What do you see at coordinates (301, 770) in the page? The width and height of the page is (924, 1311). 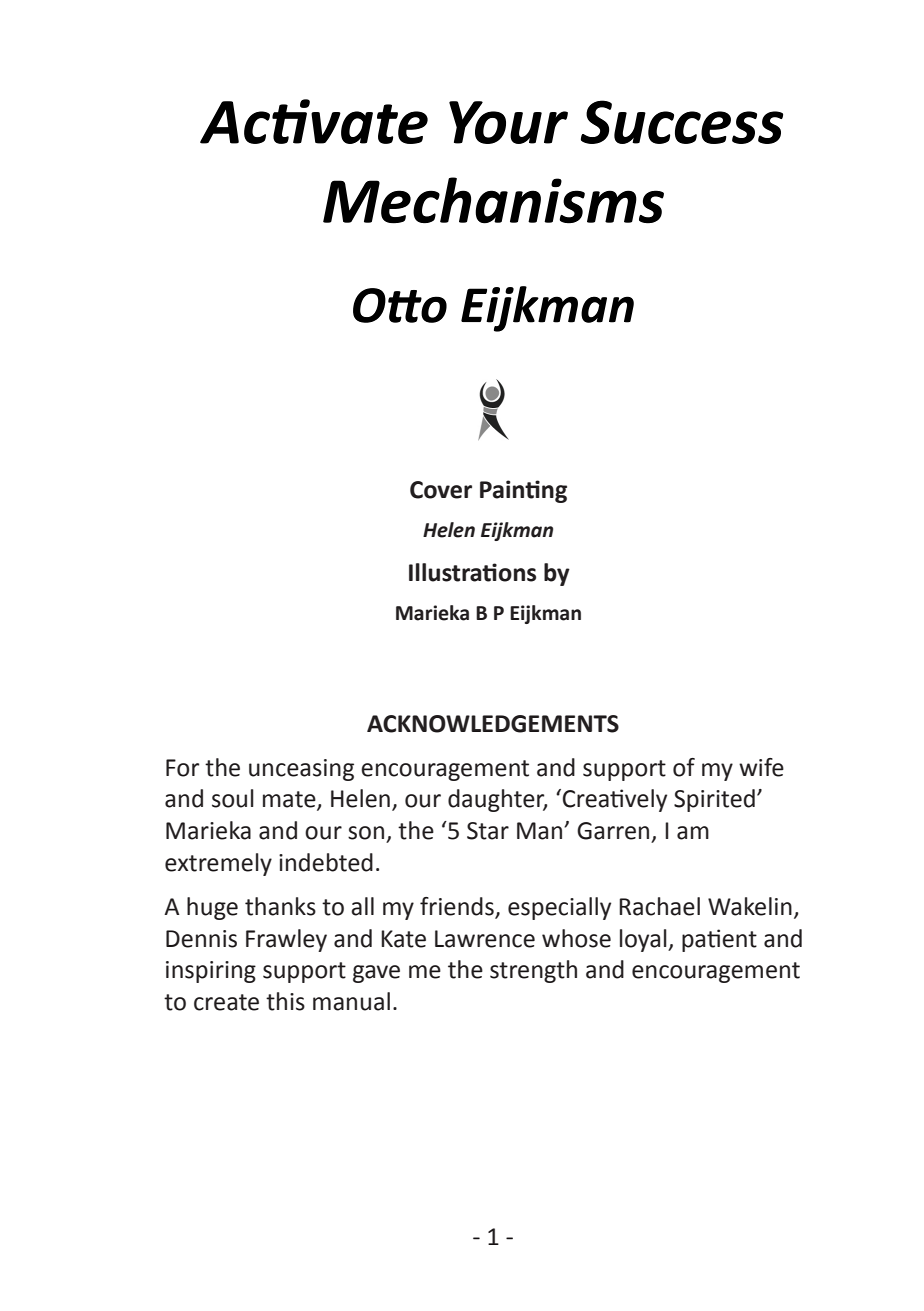 I see `unceasing` at bounding box center [301, 770].
